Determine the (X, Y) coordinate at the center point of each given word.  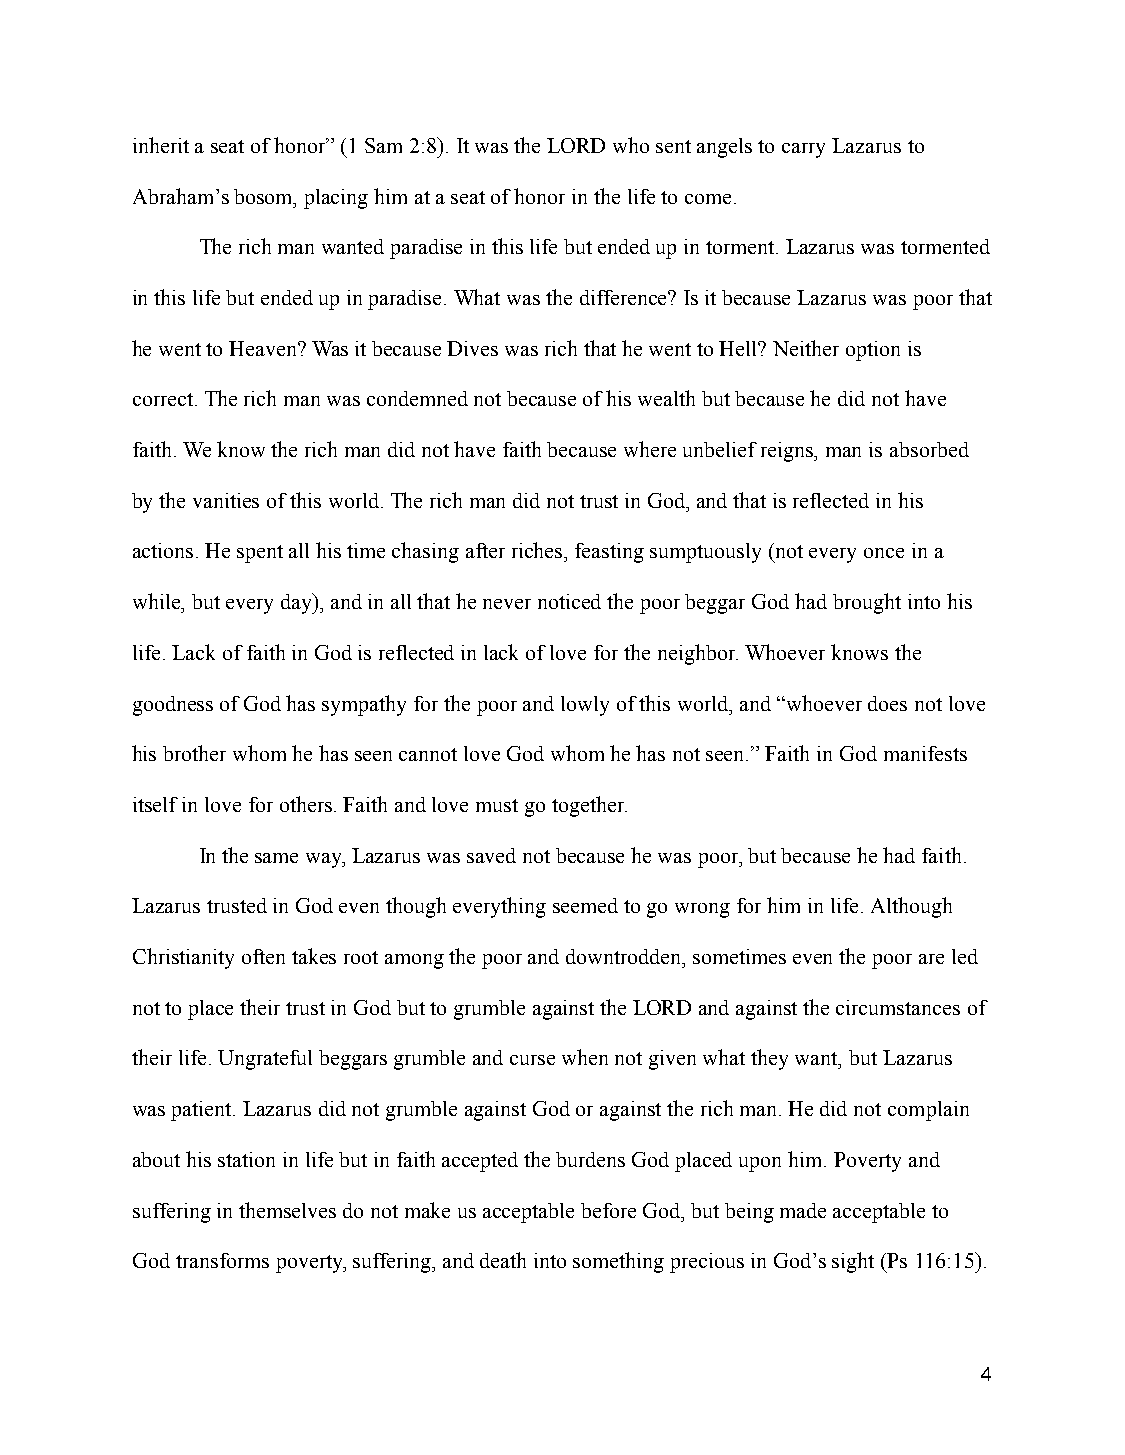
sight (853, 1262)
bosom (265, 197)
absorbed (929, 449)
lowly (585, 706)
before (608, 1210)
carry (803, 150)
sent (673, 146)
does (887, 703)
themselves (287, 1210)
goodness (173, 706)
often (263, 956)
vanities (226, 500)
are (931, 959)
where (650, 449)
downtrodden (625, 956)
